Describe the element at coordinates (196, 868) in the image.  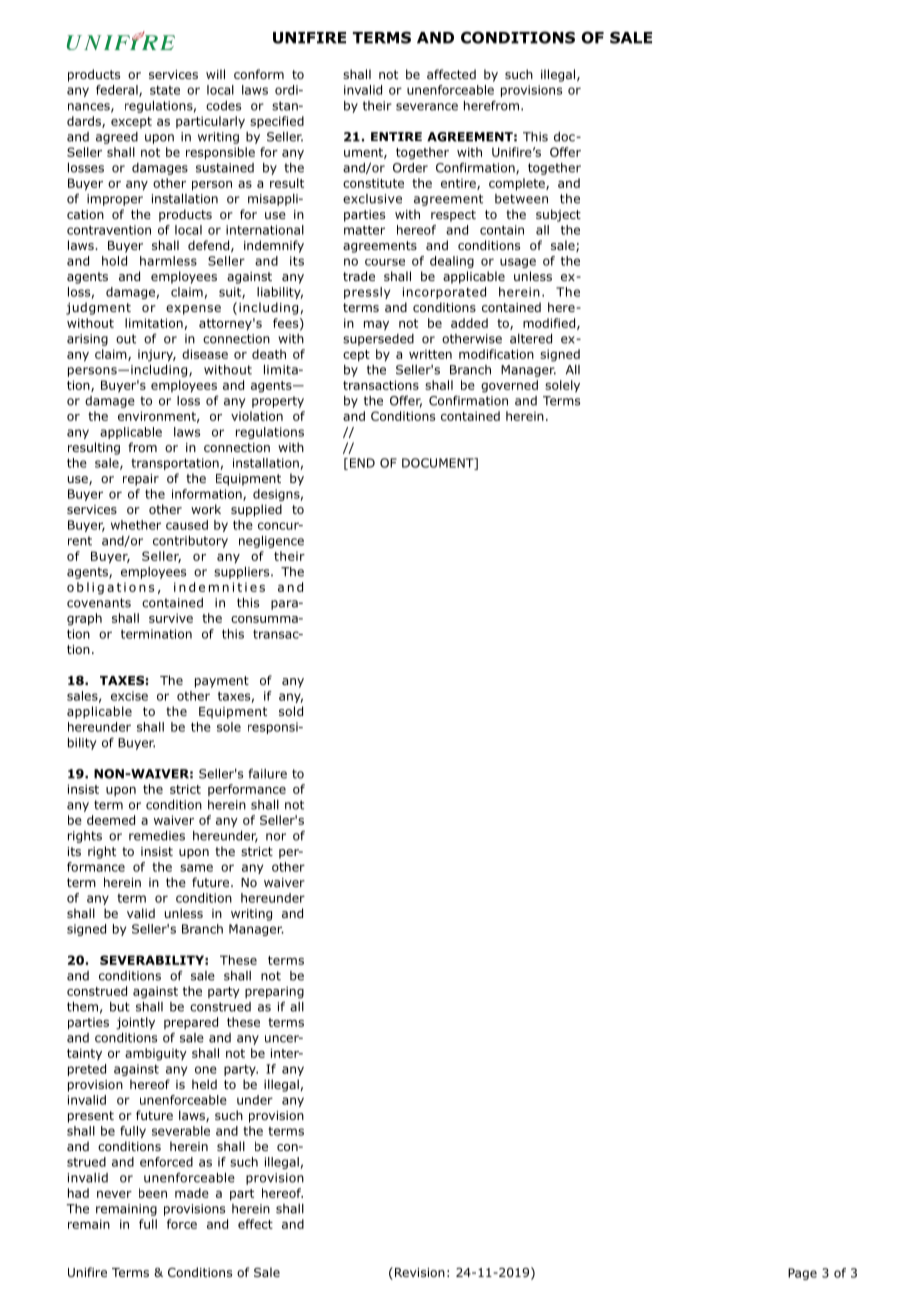
I see `same` at that location.
